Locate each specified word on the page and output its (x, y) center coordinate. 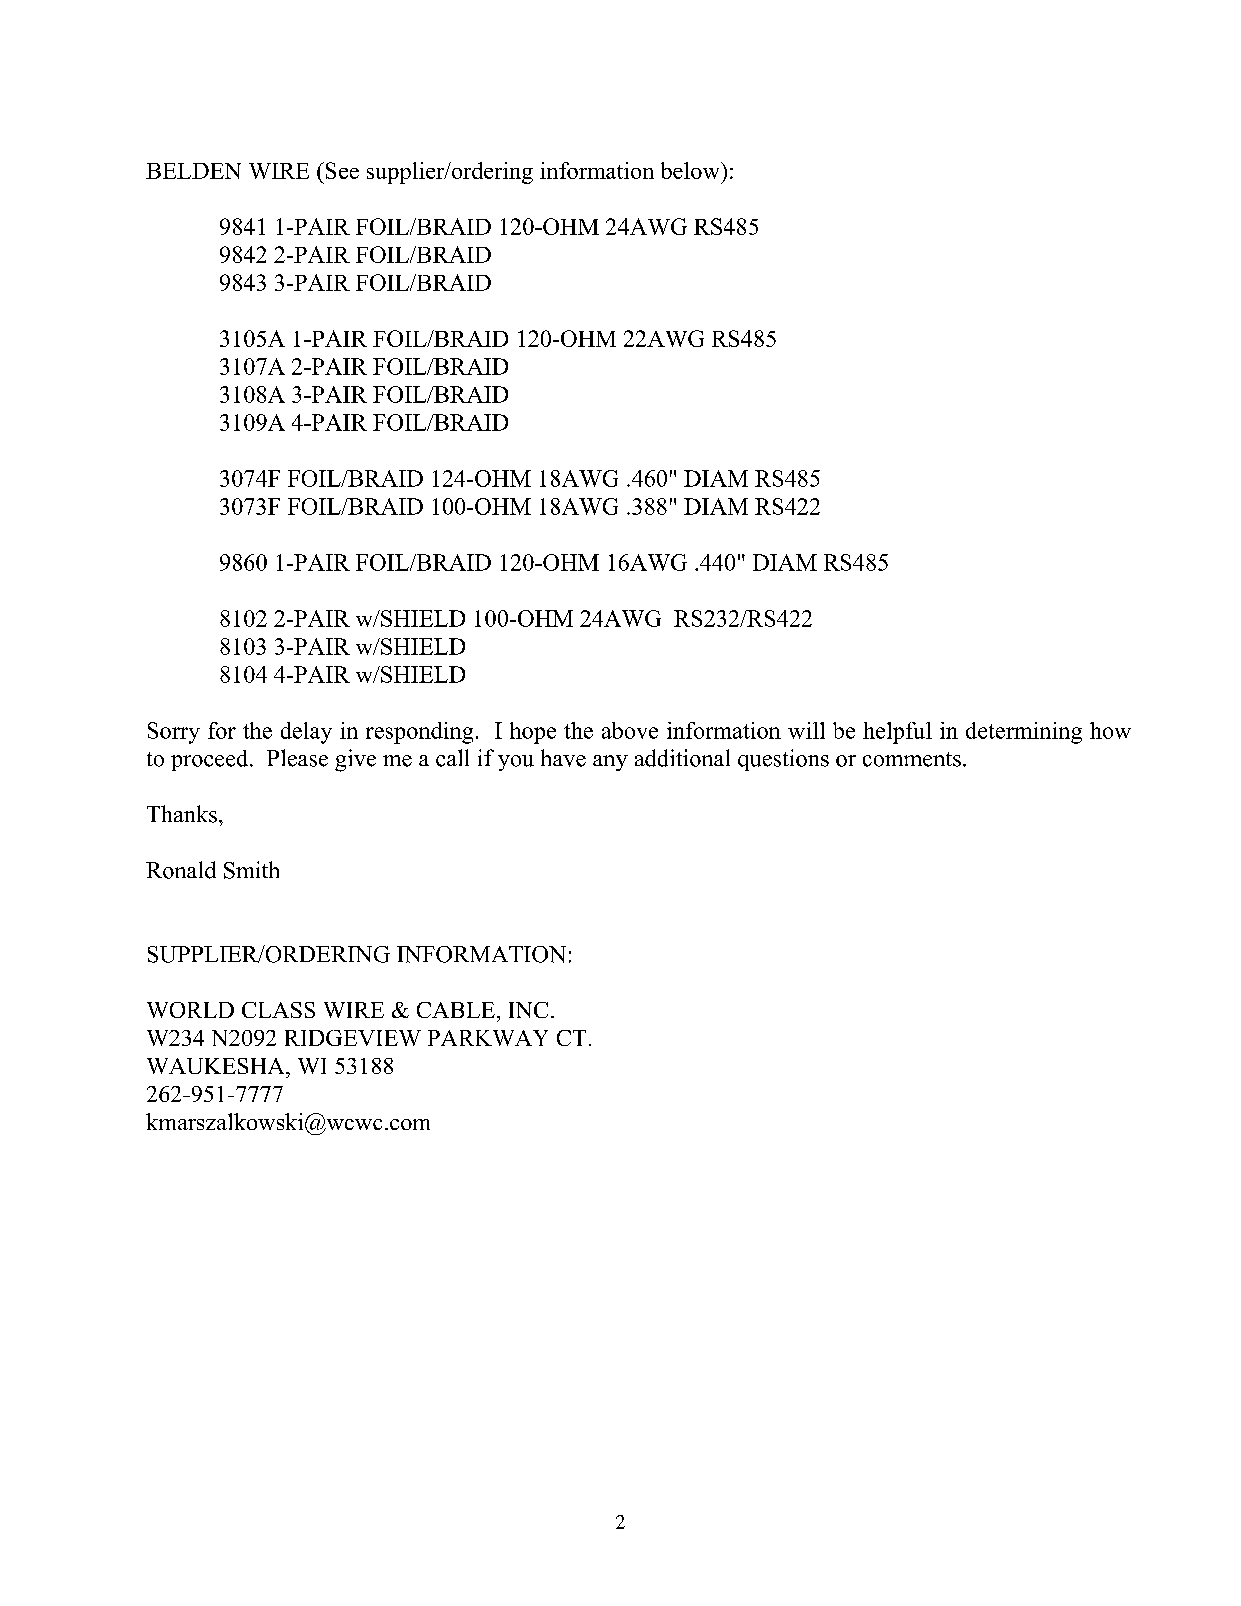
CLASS (278, 1010)
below (691, 170)
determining (1024, 733)
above (630, 730)
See (341, 170)
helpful (897, 733)
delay (306, 733)
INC (528, 1010)
